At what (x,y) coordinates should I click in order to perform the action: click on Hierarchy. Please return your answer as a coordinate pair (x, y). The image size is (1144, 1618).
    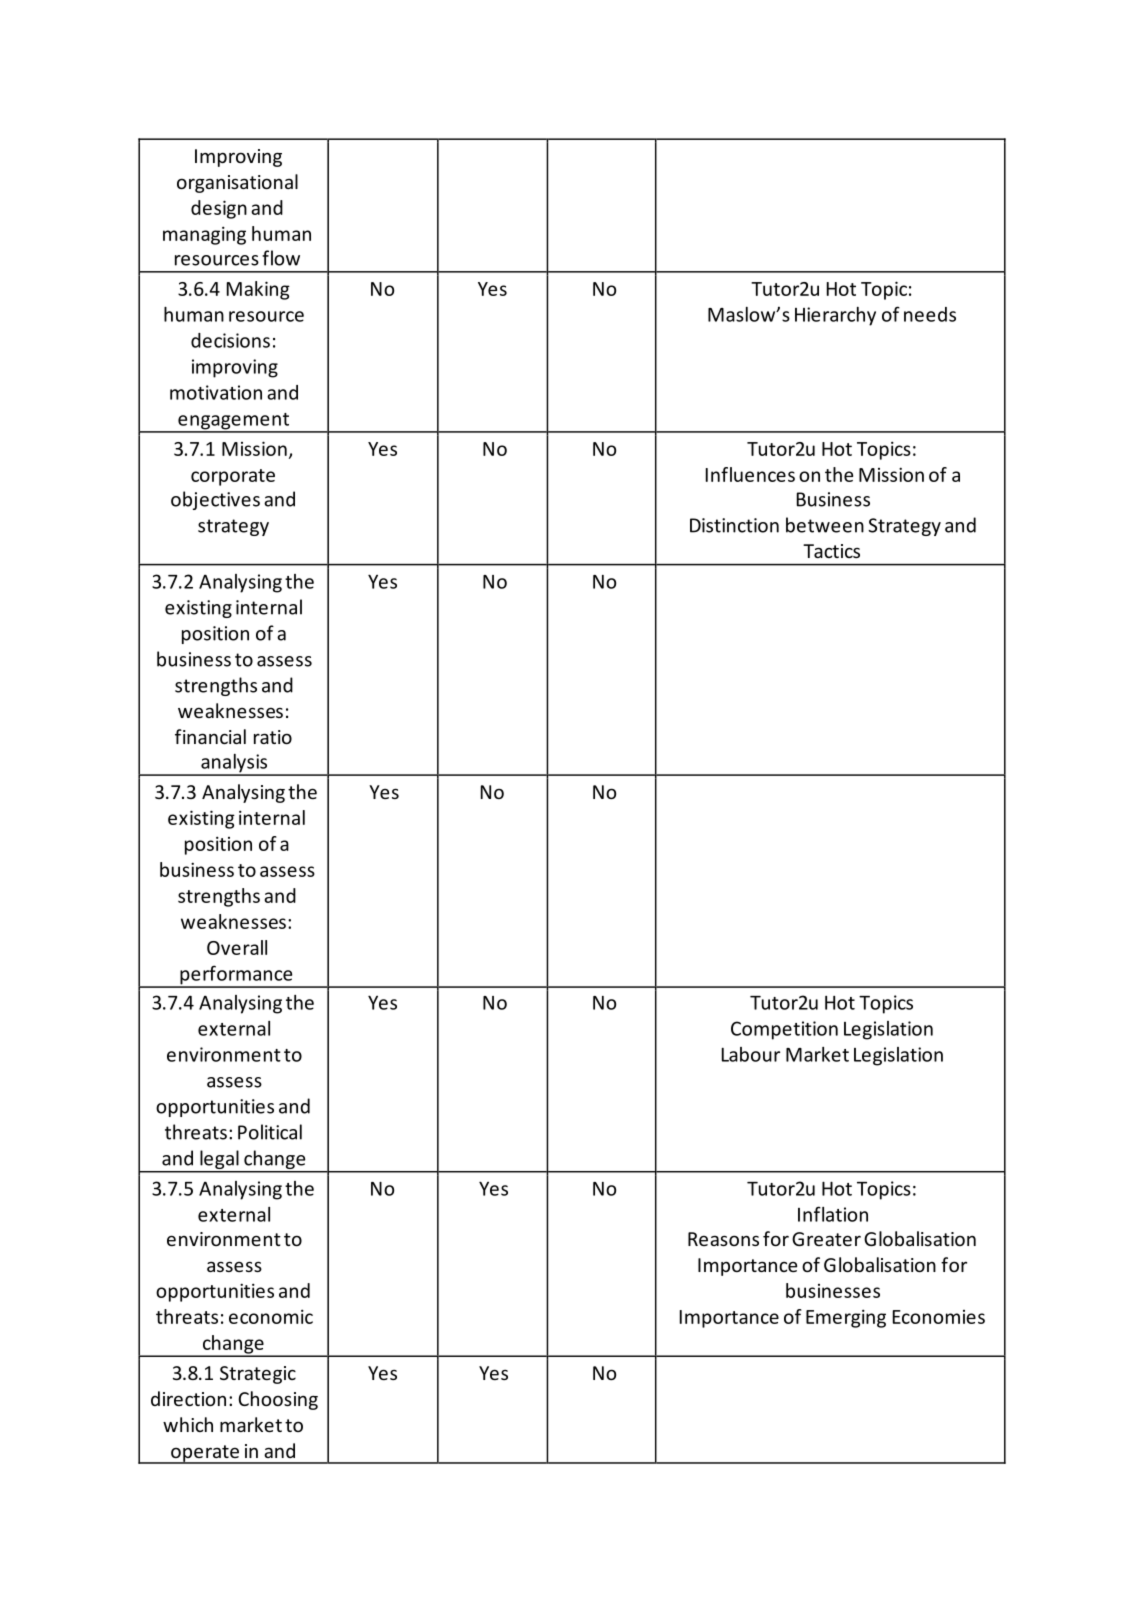
    Looking at the image, I should click on (835, 316).
